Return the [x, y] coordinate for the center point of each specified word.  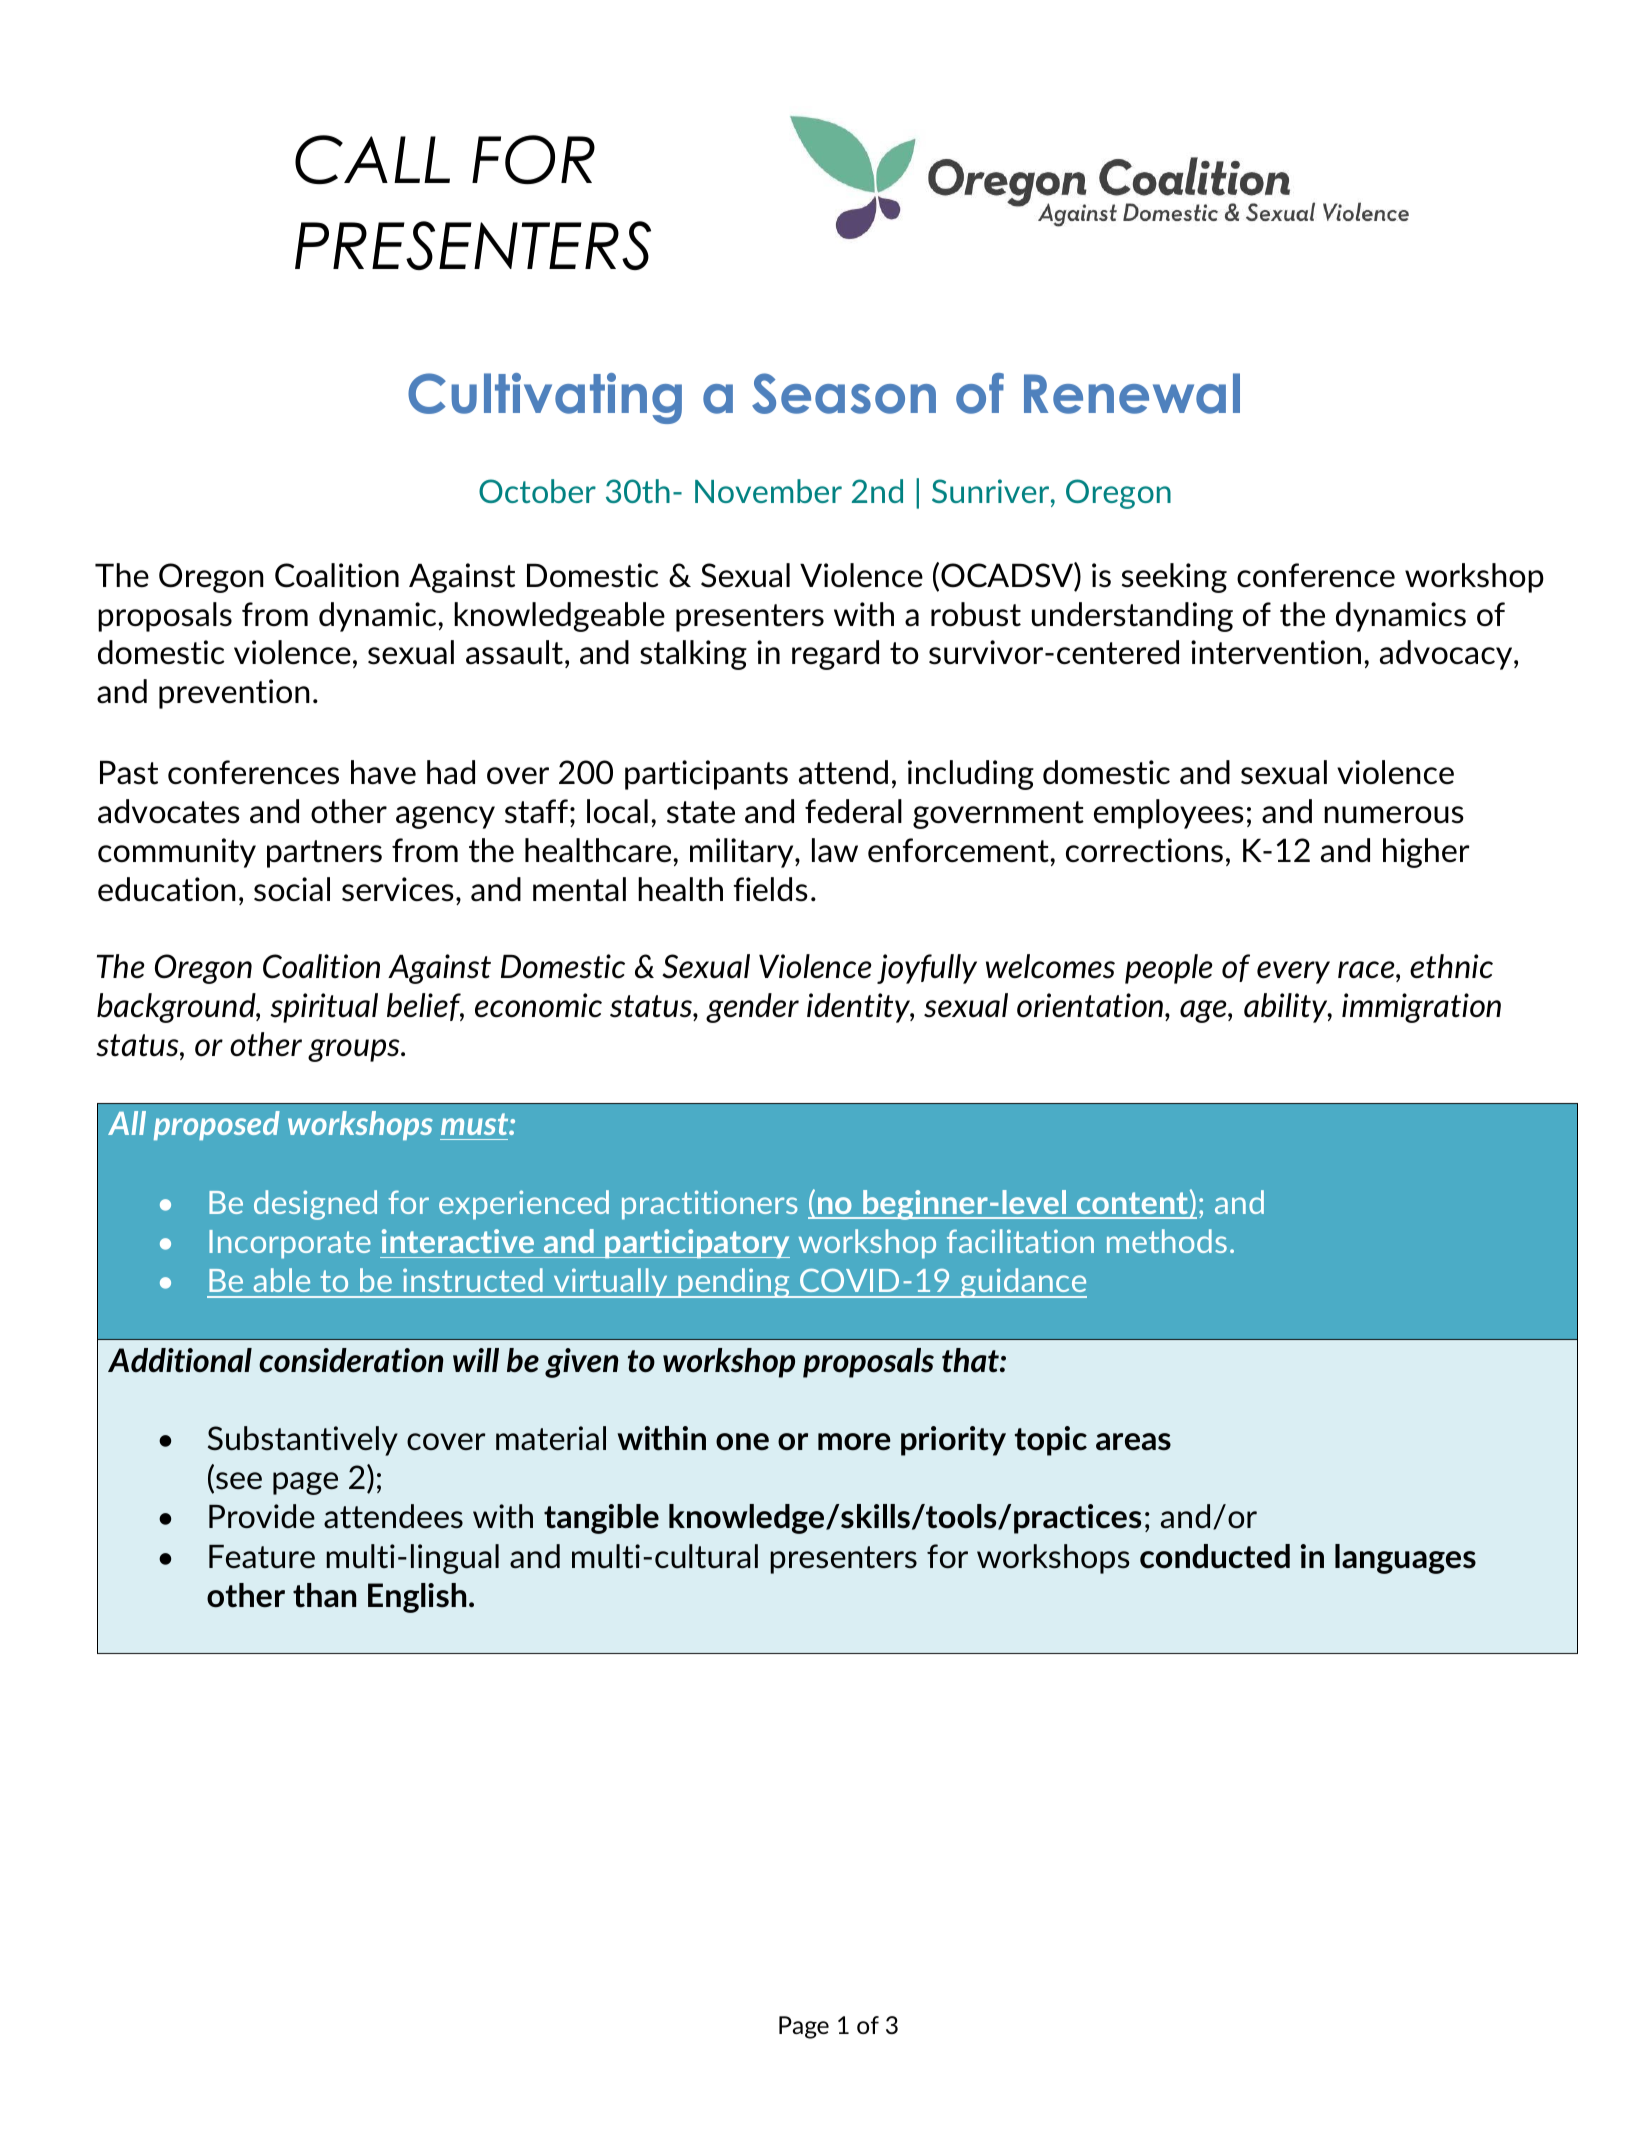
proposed [217, 1125]
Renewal [1132, 393]
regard [835, 655]
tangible [601, 1519]
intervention [1276, 652]
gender [752, 1008]
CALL [372, 159]
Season [844, 393]
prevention [234, 694]
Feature [262, 1557]
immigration [1421, 1008]
